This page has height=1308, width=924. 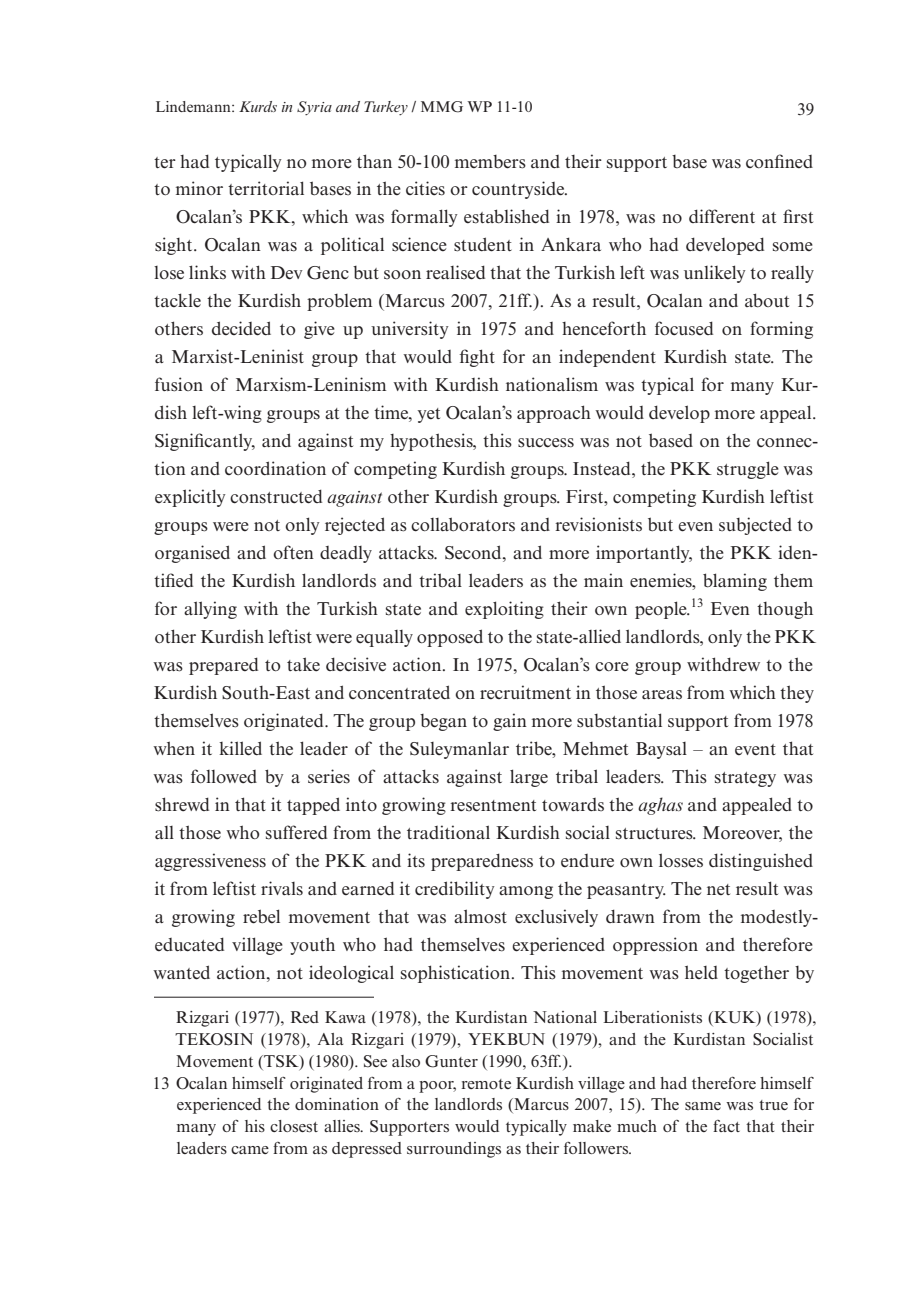 I want to click on constructed, so click(x=276, y=496).
